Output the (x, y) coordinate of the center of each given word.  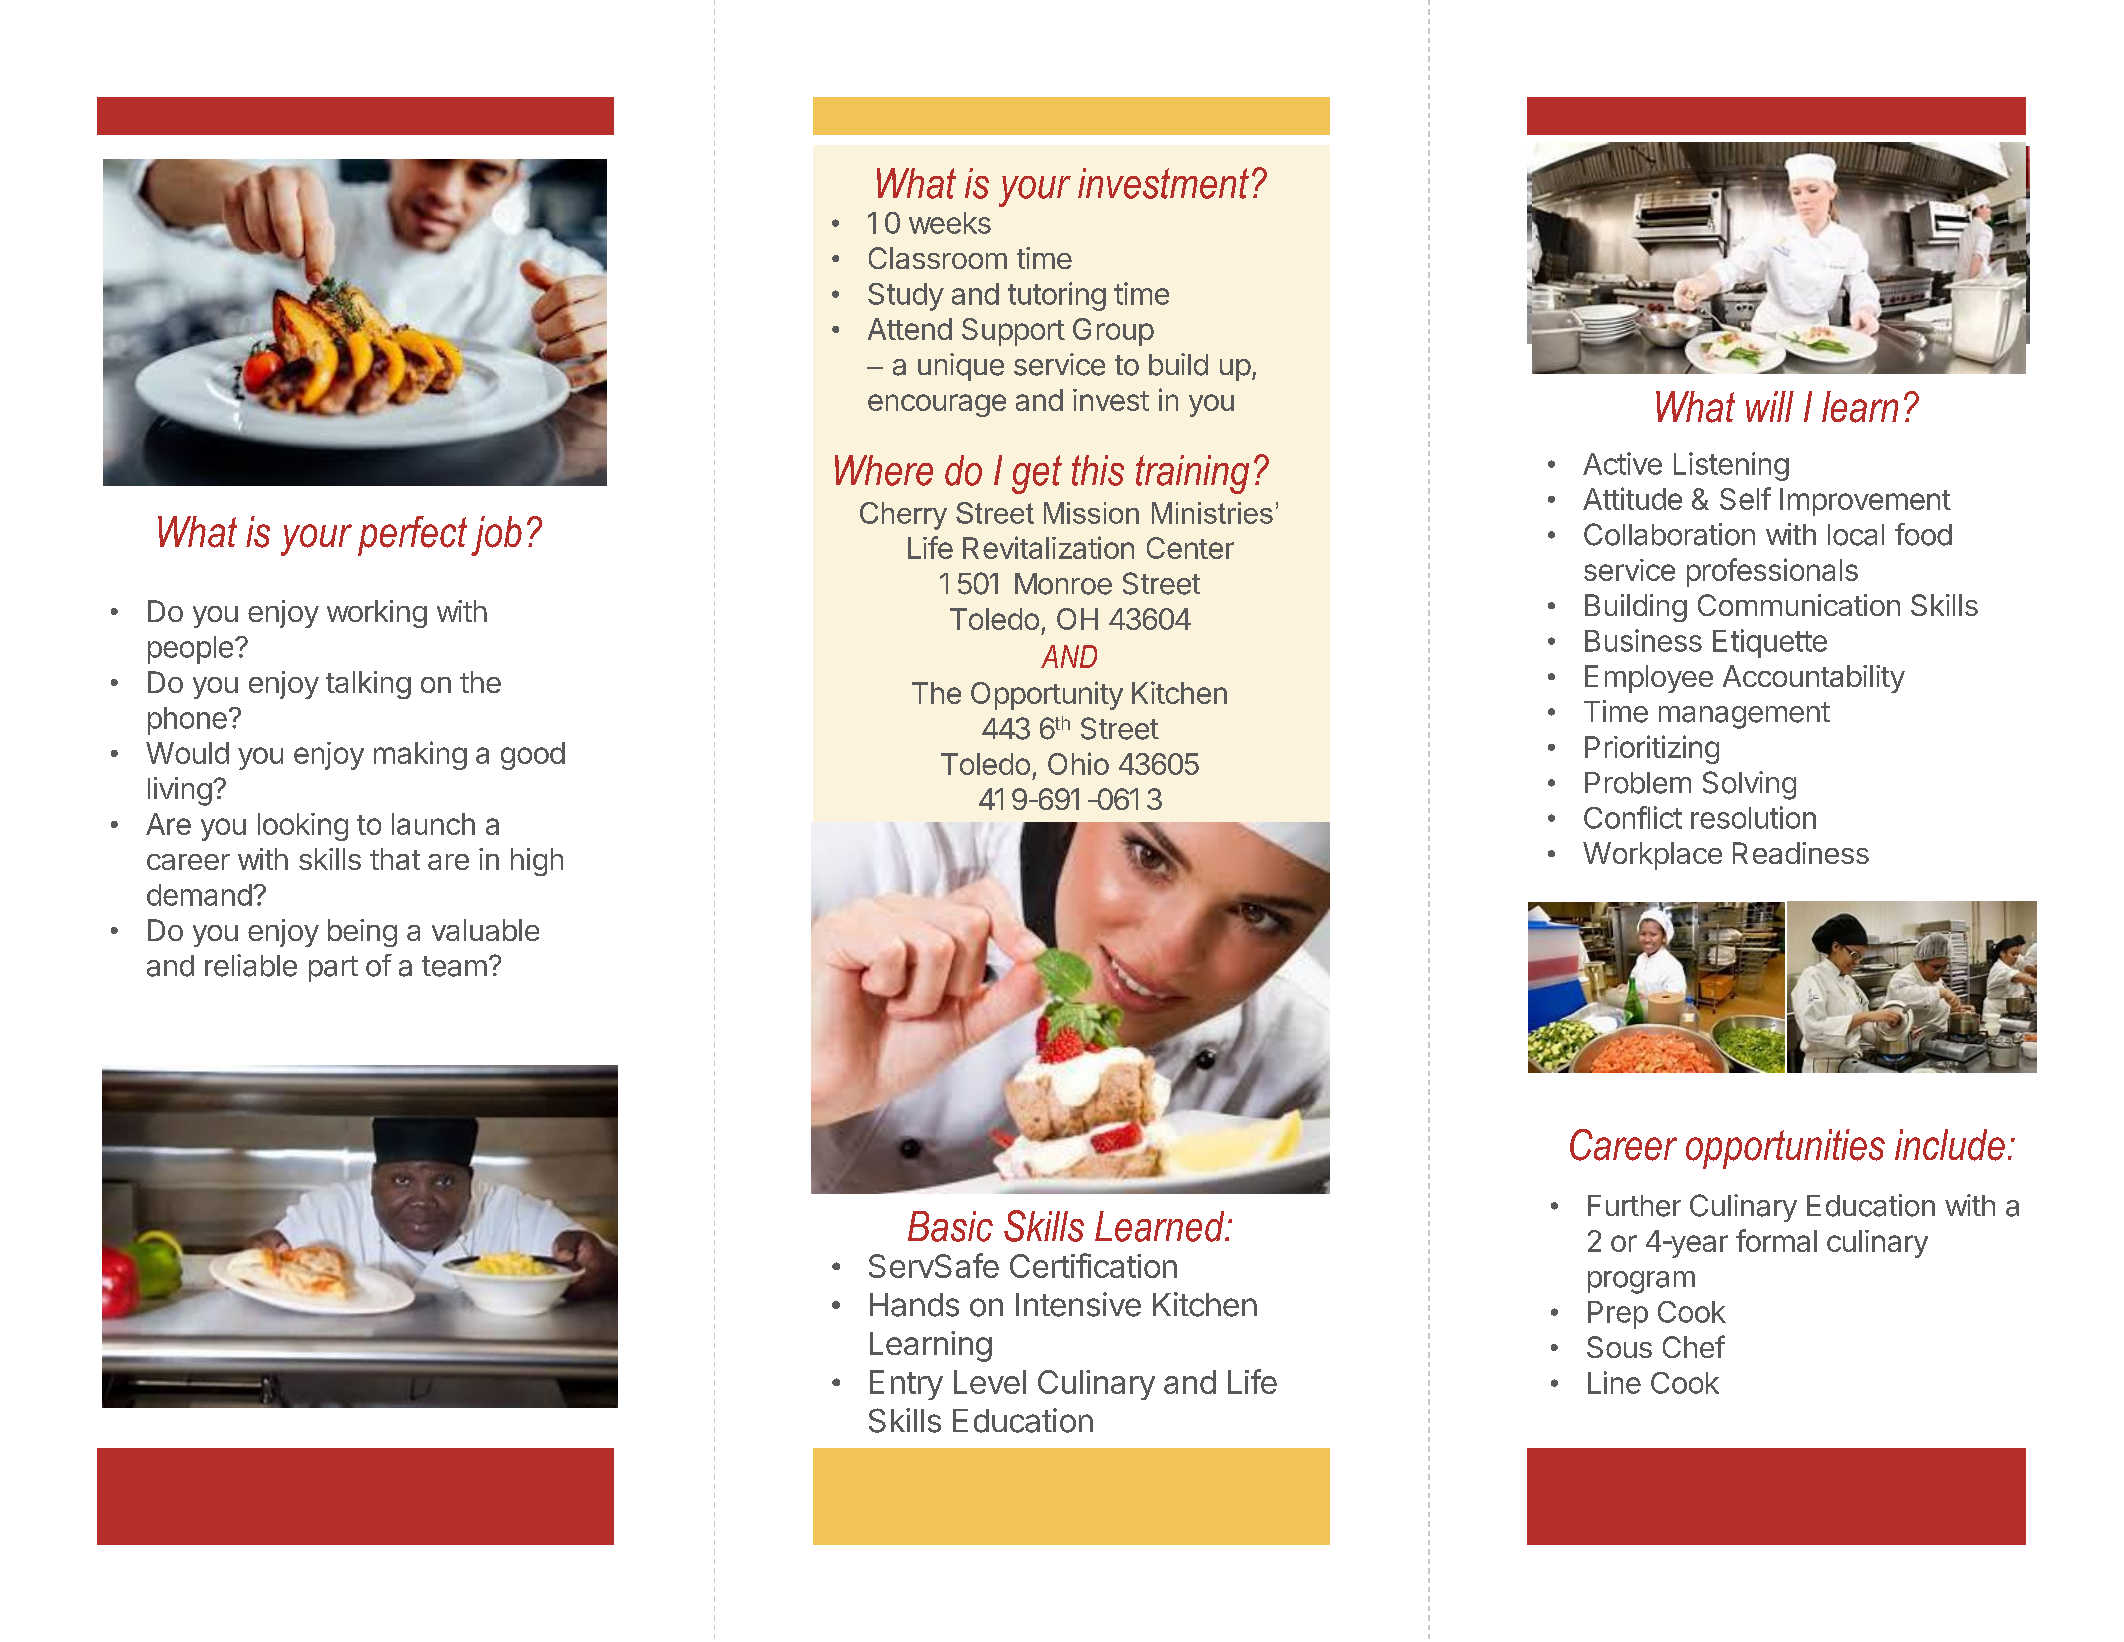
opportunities (1785, 1149)
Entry (906, 1385)
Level (990, 1382)
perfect (412, 536)
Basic (950, 1226)
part (333, 969)
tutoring (1057, 296)
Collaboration (1669, 534)
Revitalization (1048, 547)
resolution (1753, 817)
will (1770, 406)
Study (906, 297)
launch (433, 824)
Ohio (1078, 763)
